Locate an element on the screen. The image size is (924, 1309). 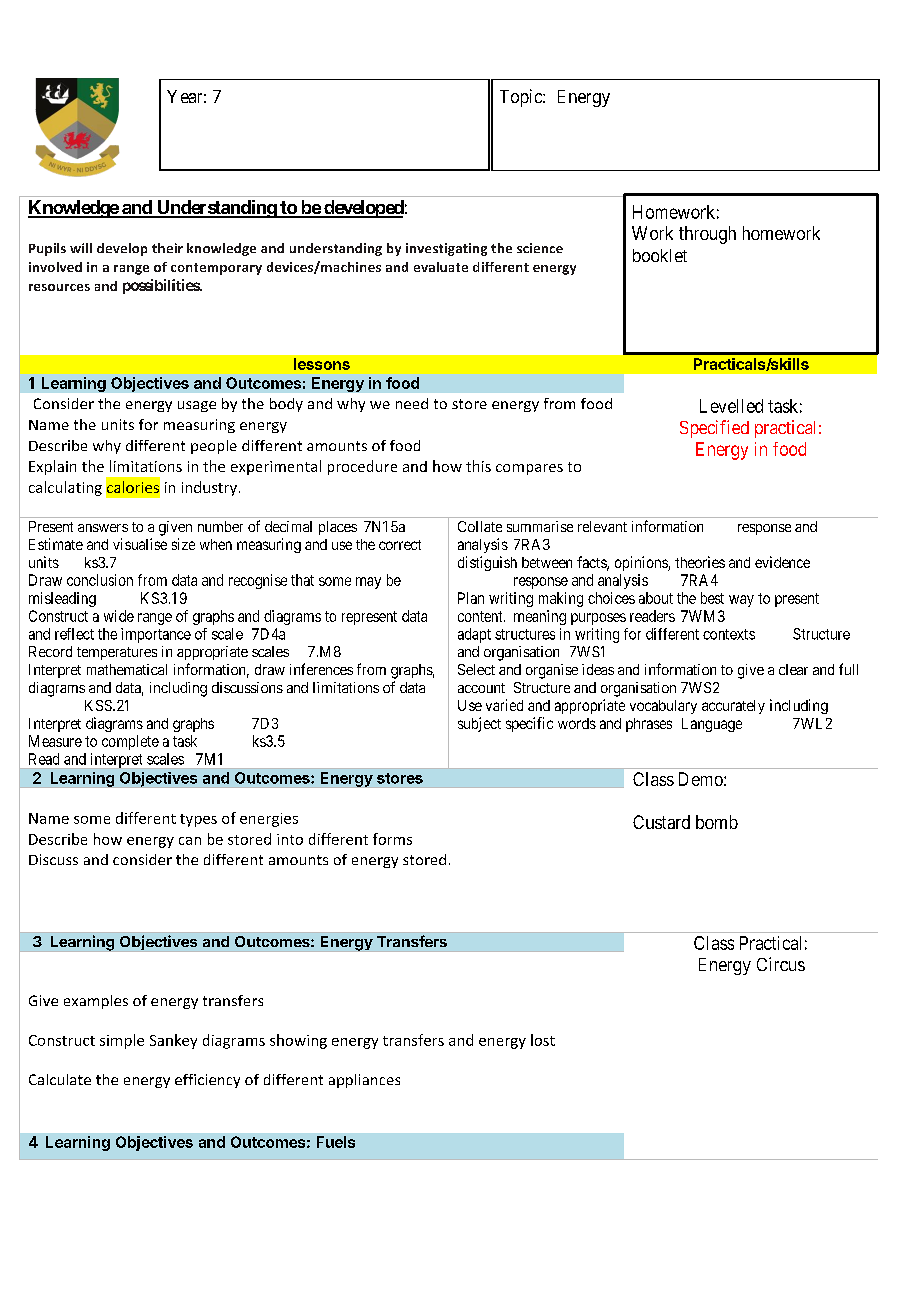
can is located at coordinates (190, 841).
